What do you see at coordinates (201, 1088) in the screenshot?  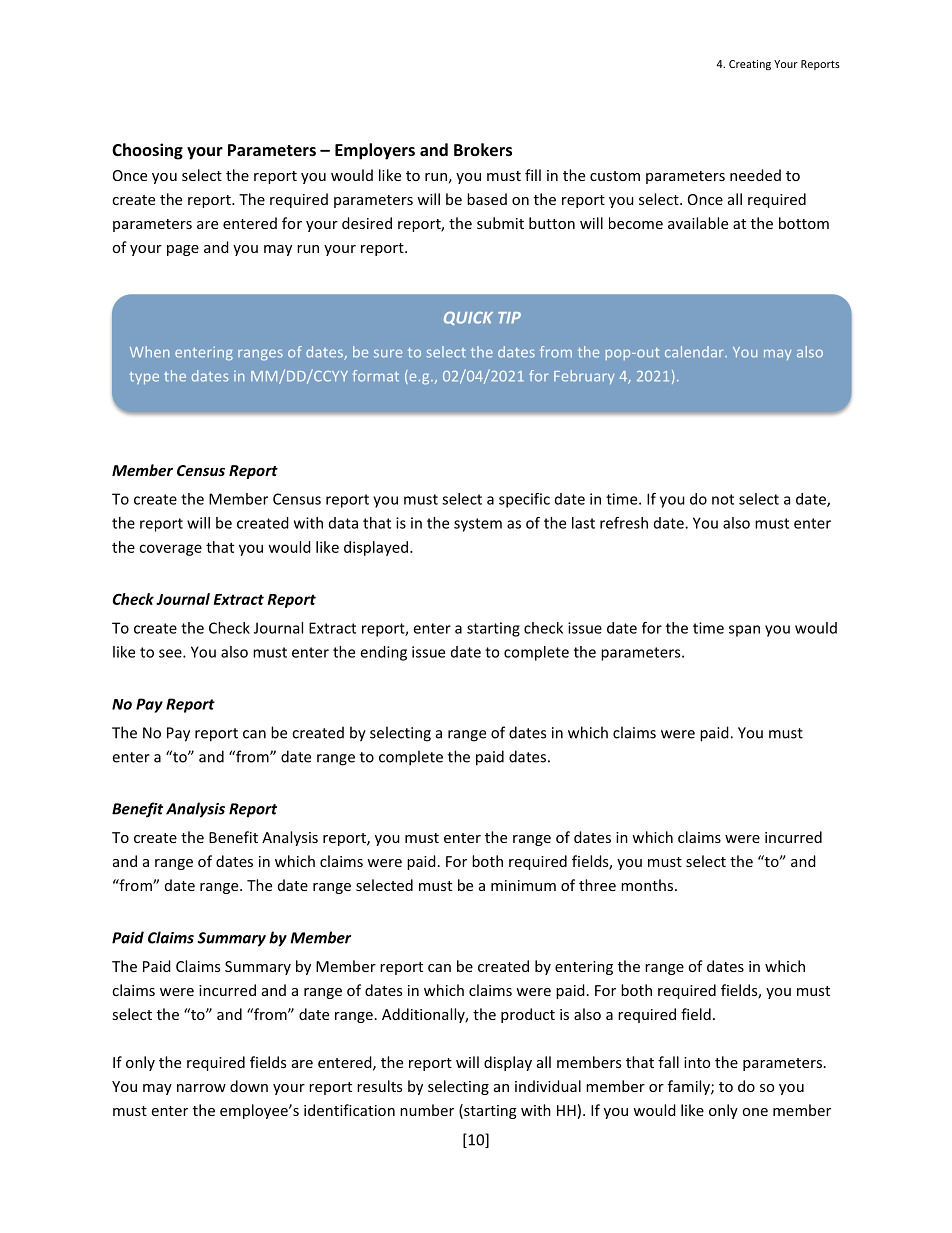 I see `narrow` at bounding box center [201, 1088].
